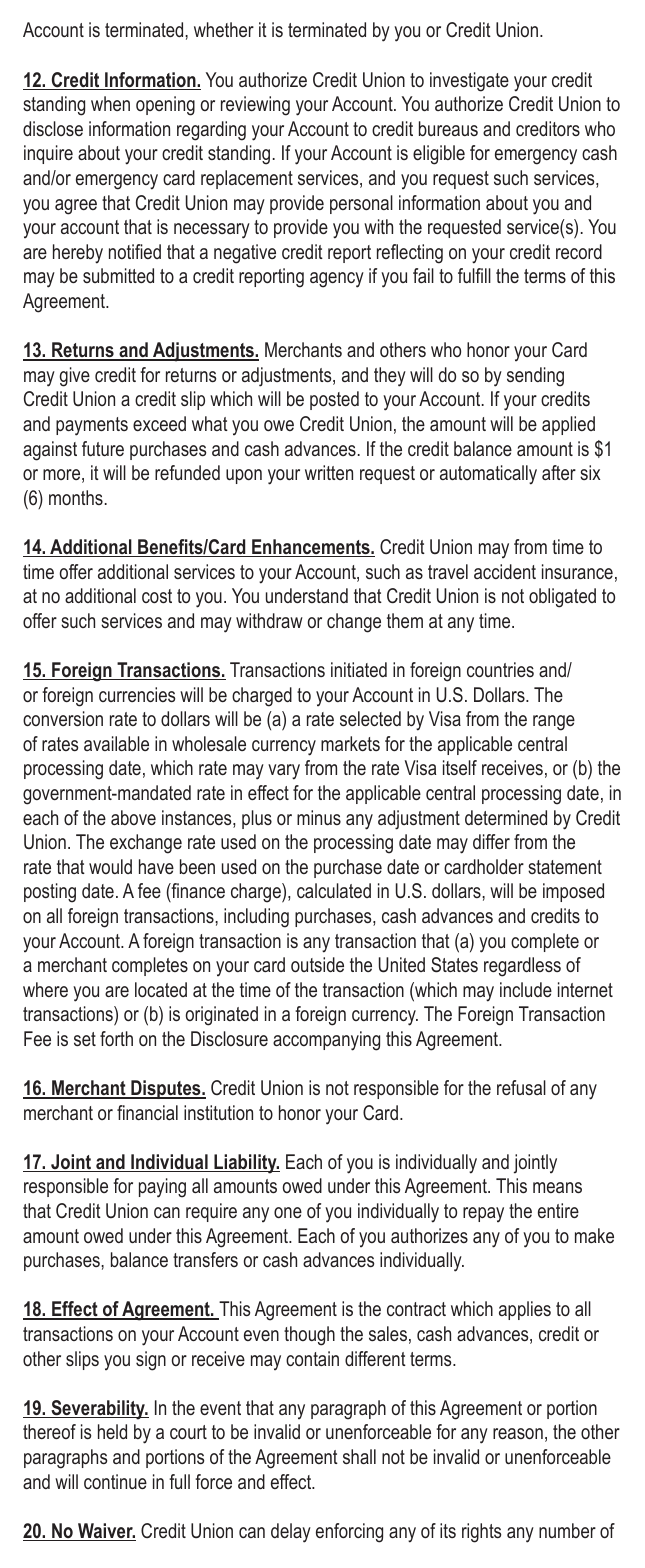 This screenshot has width=645, height=1568. Describe the element at coordinates (319, 817) in the screenshot. I see `minus` at that location.
